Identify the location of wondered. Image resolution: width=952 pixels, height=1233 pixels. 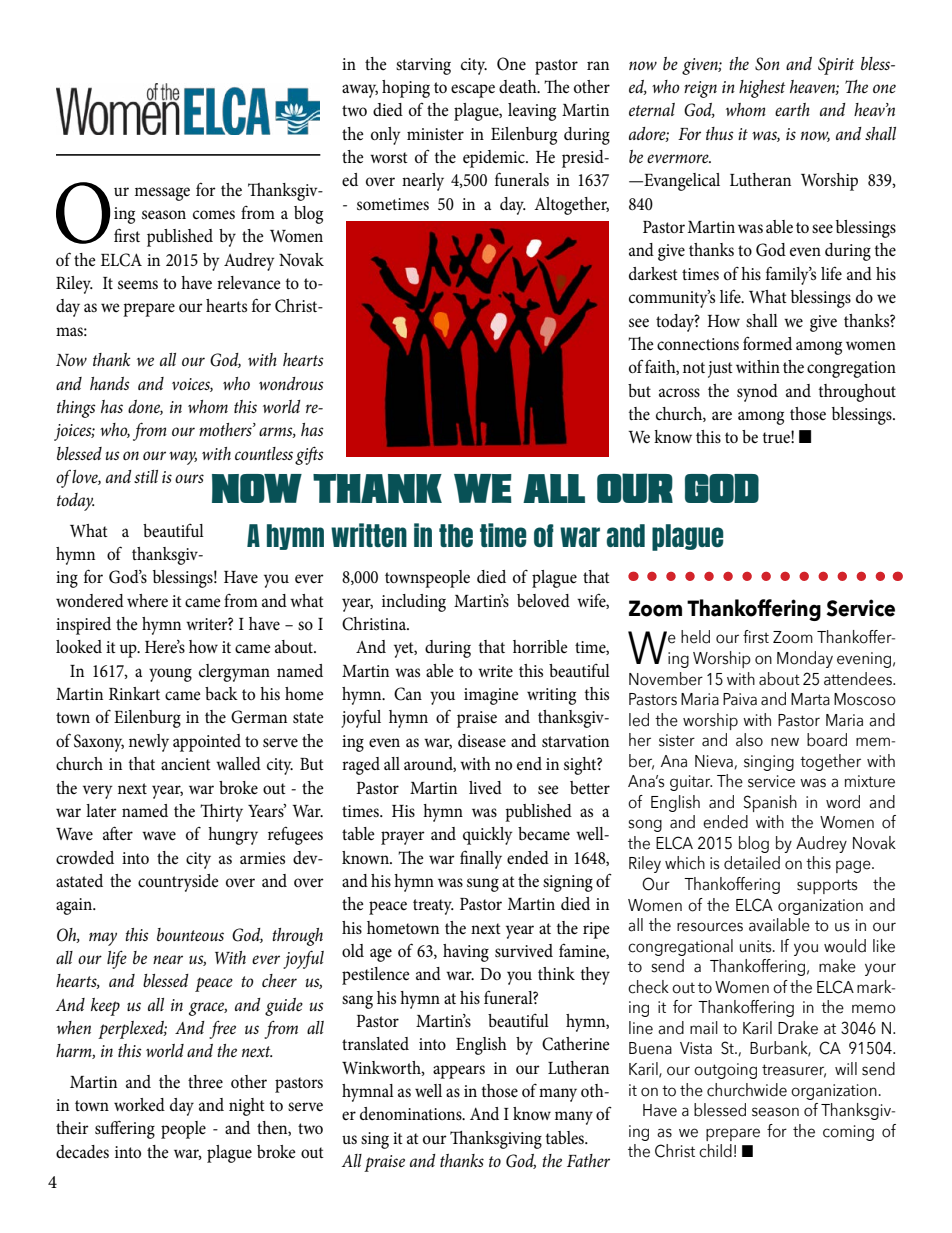
(90, 600).
